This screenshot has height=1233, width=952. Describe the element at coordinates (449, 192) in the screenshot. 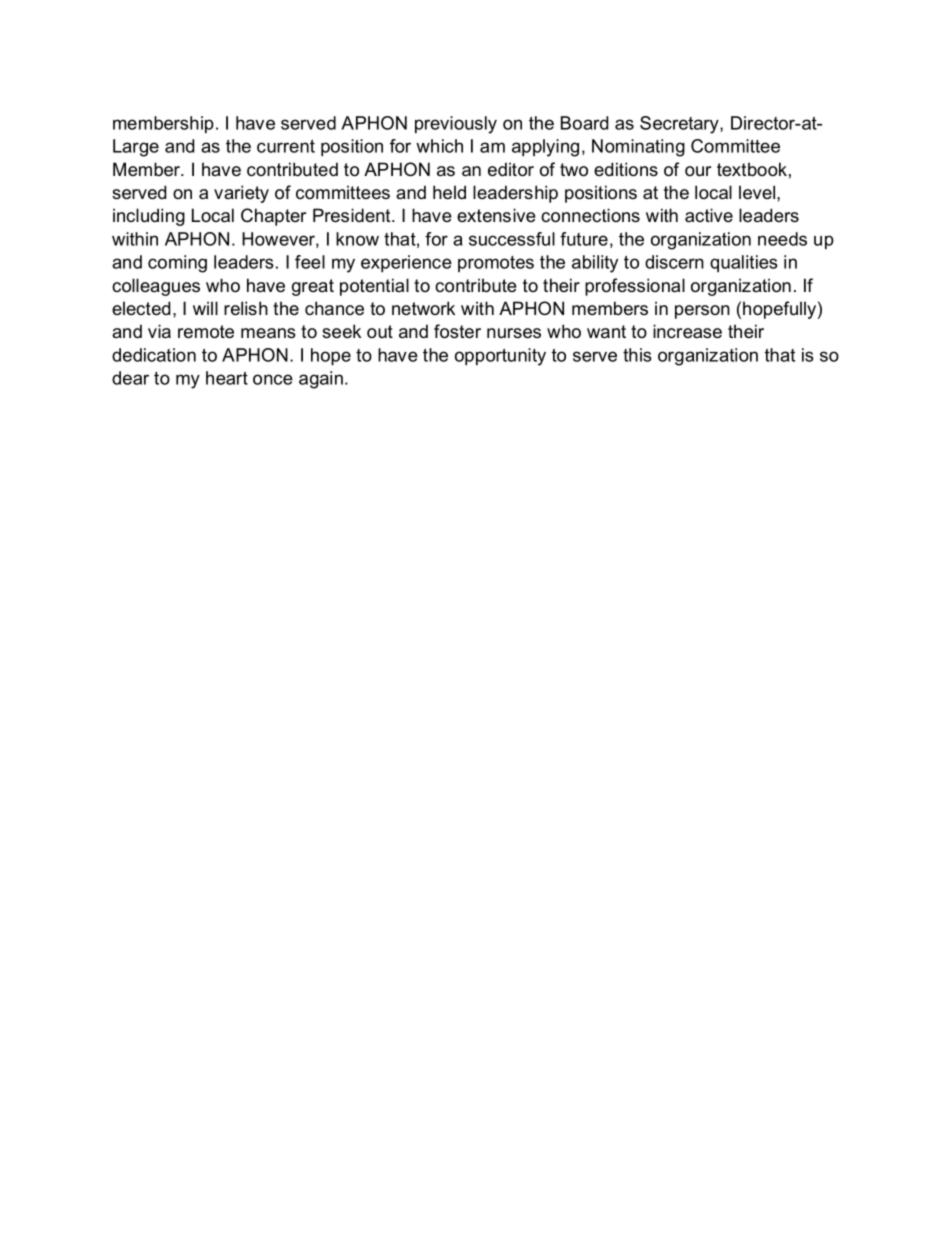

I see `held` at that location.
